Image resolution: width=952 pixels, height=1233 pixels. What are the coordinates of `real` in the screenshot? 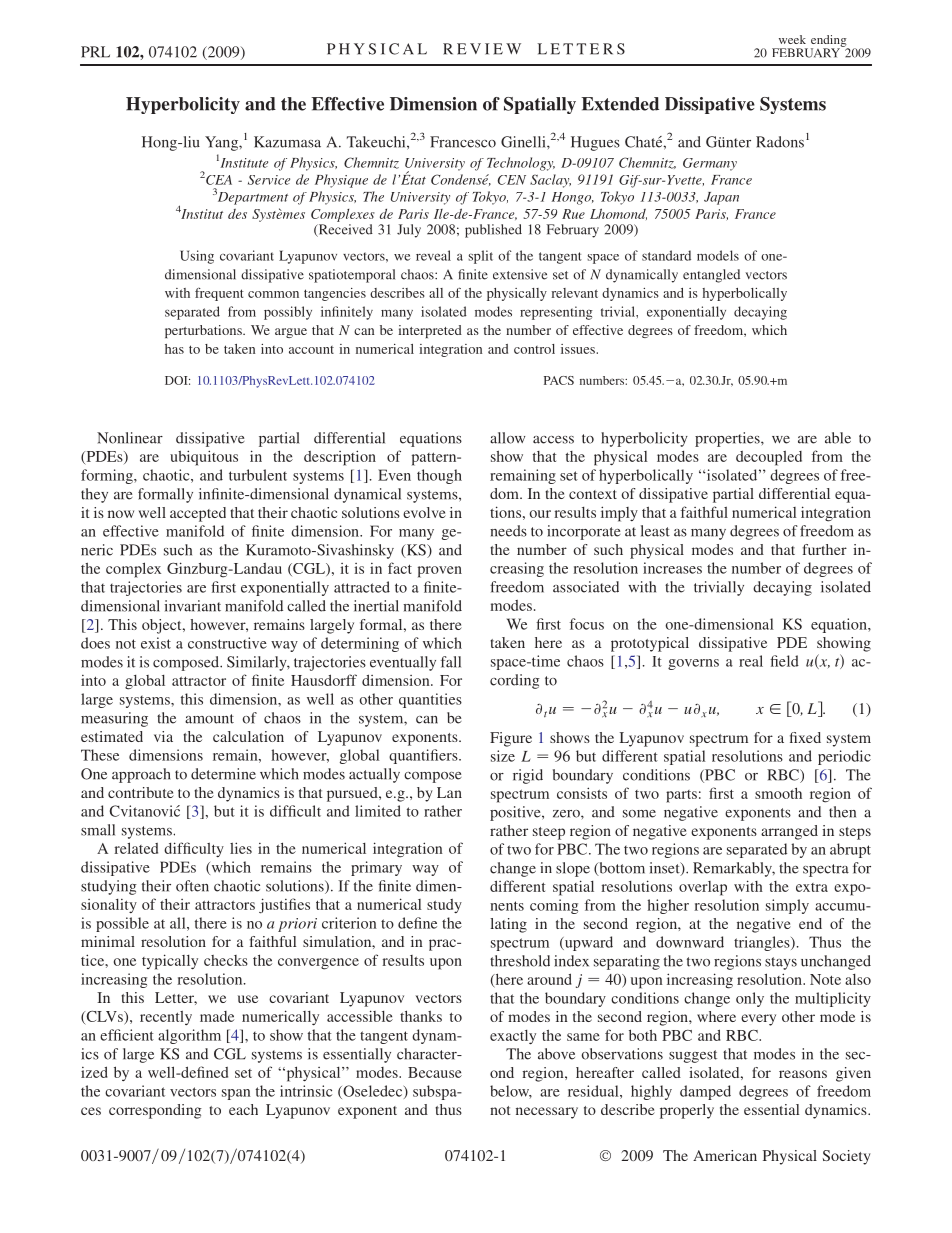 It's located at (751, 661).
